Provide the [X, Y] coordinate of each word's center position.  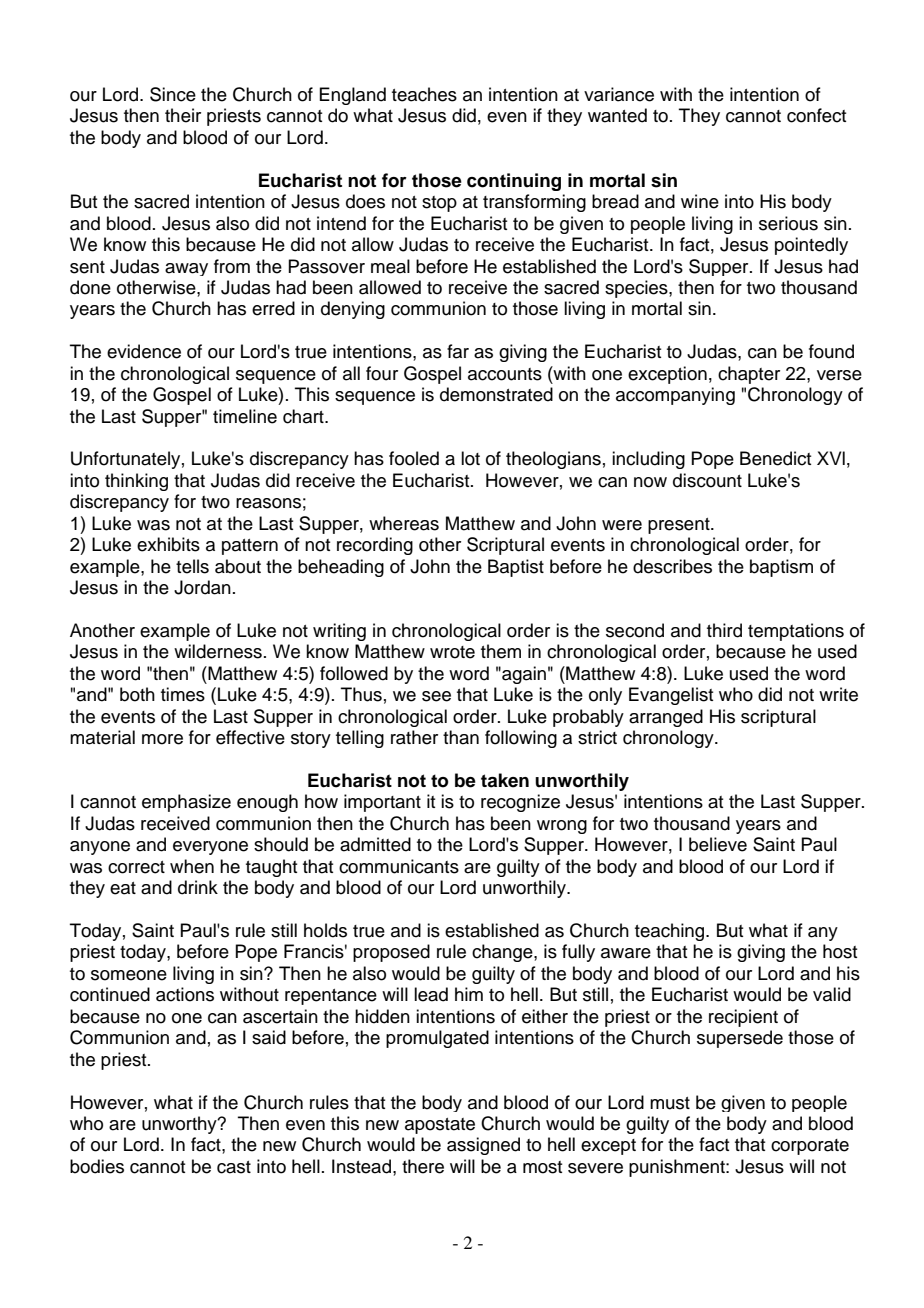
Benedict [775, 458]
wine [700, 201]
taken [505, 780]
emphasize [186, 803]
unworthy [180, 1125]
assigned [483, 1146]
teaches [424, 94]
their [183, 115]
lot [470, 458]
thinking [136, 482]
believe [718, 844]
